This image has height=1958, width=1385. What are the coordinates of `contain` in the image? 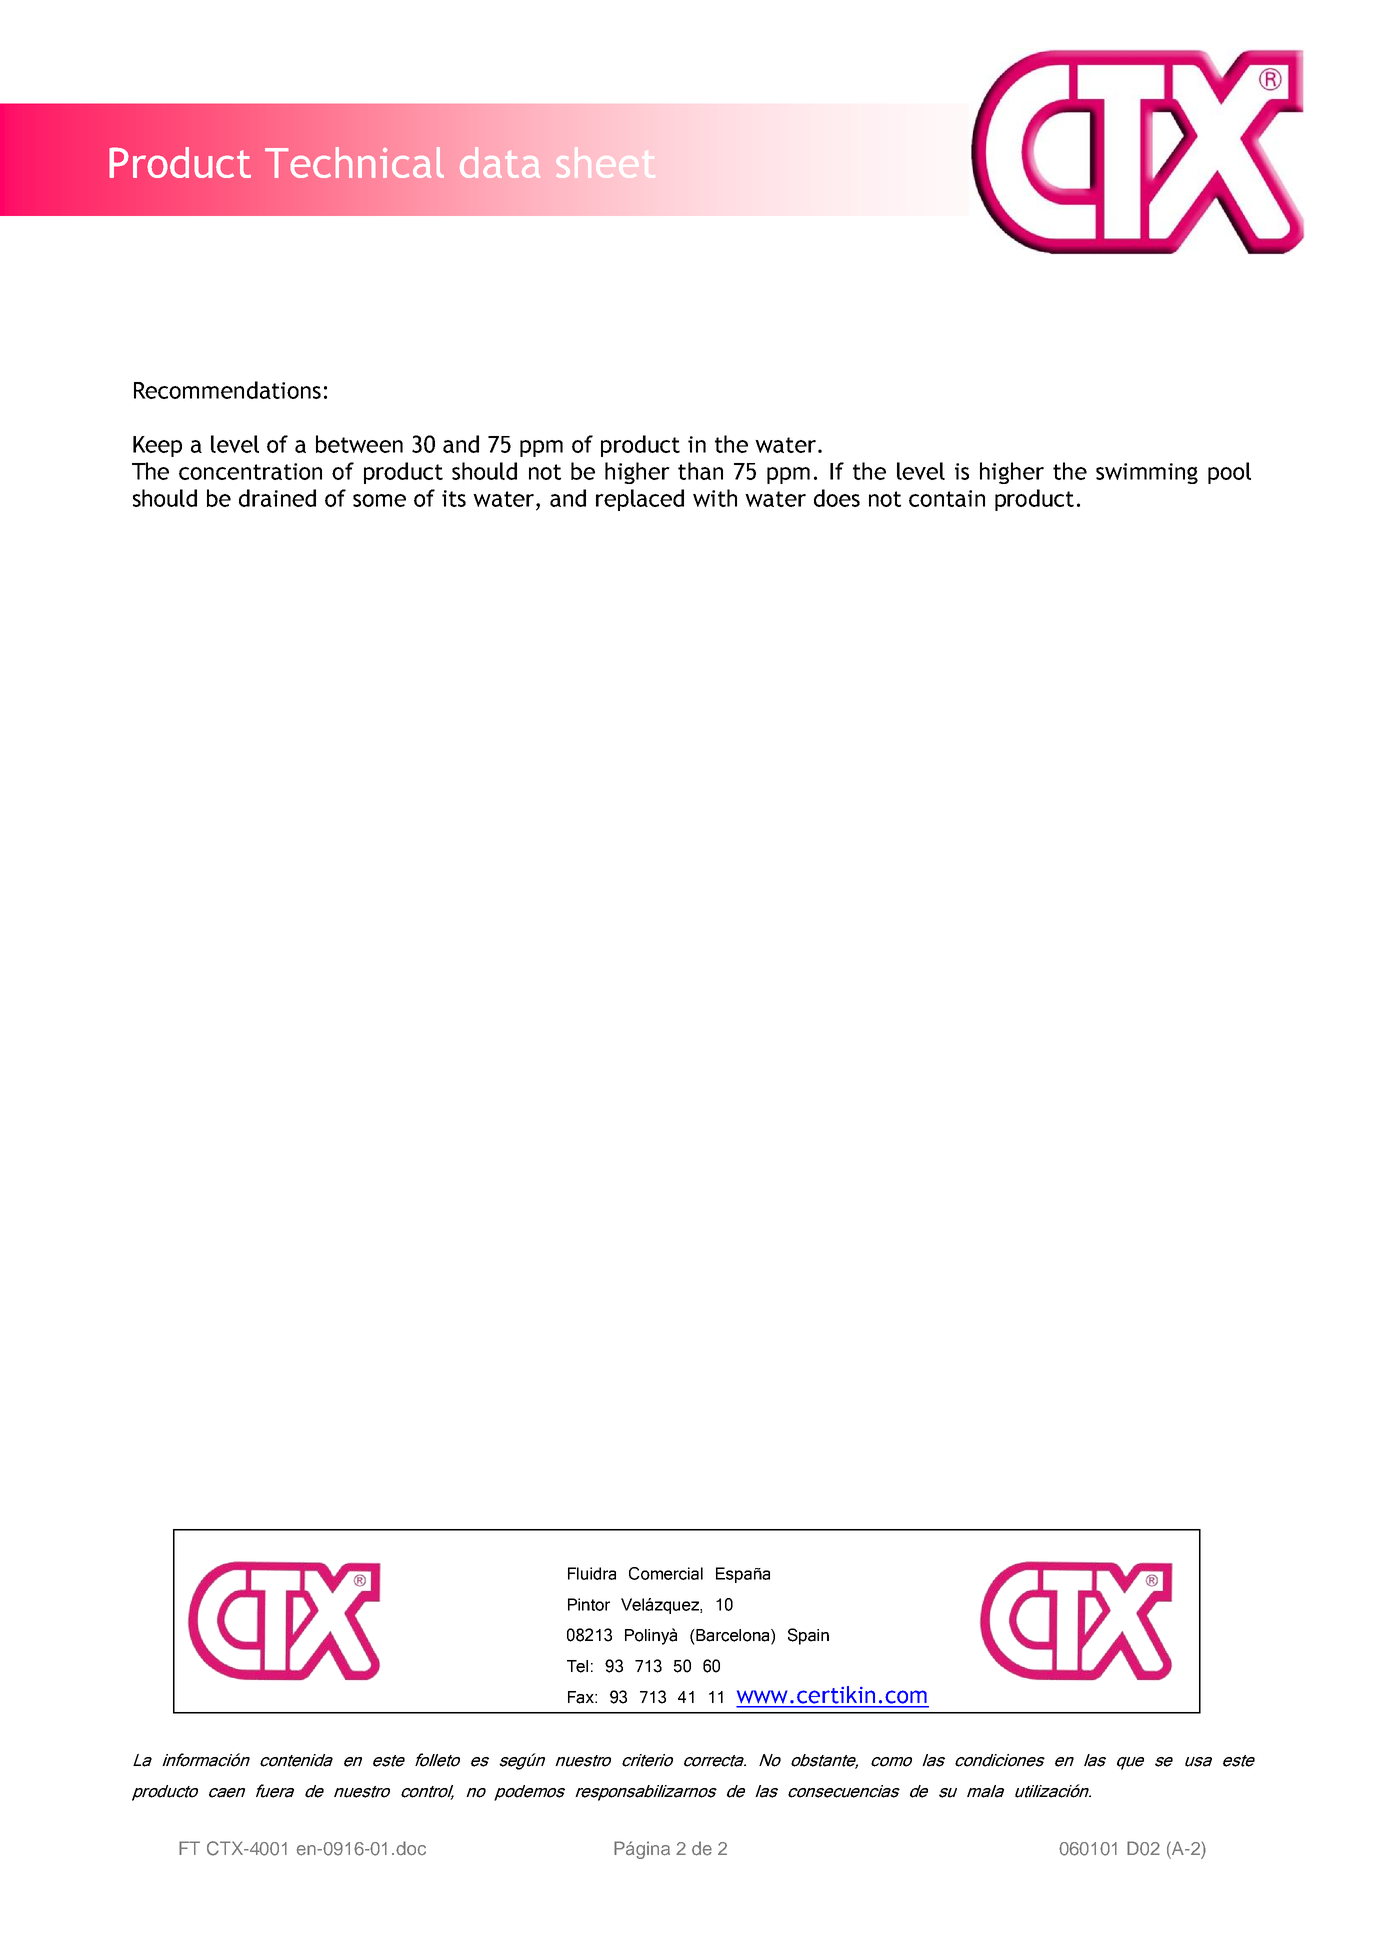 It's located at (947, 498).
